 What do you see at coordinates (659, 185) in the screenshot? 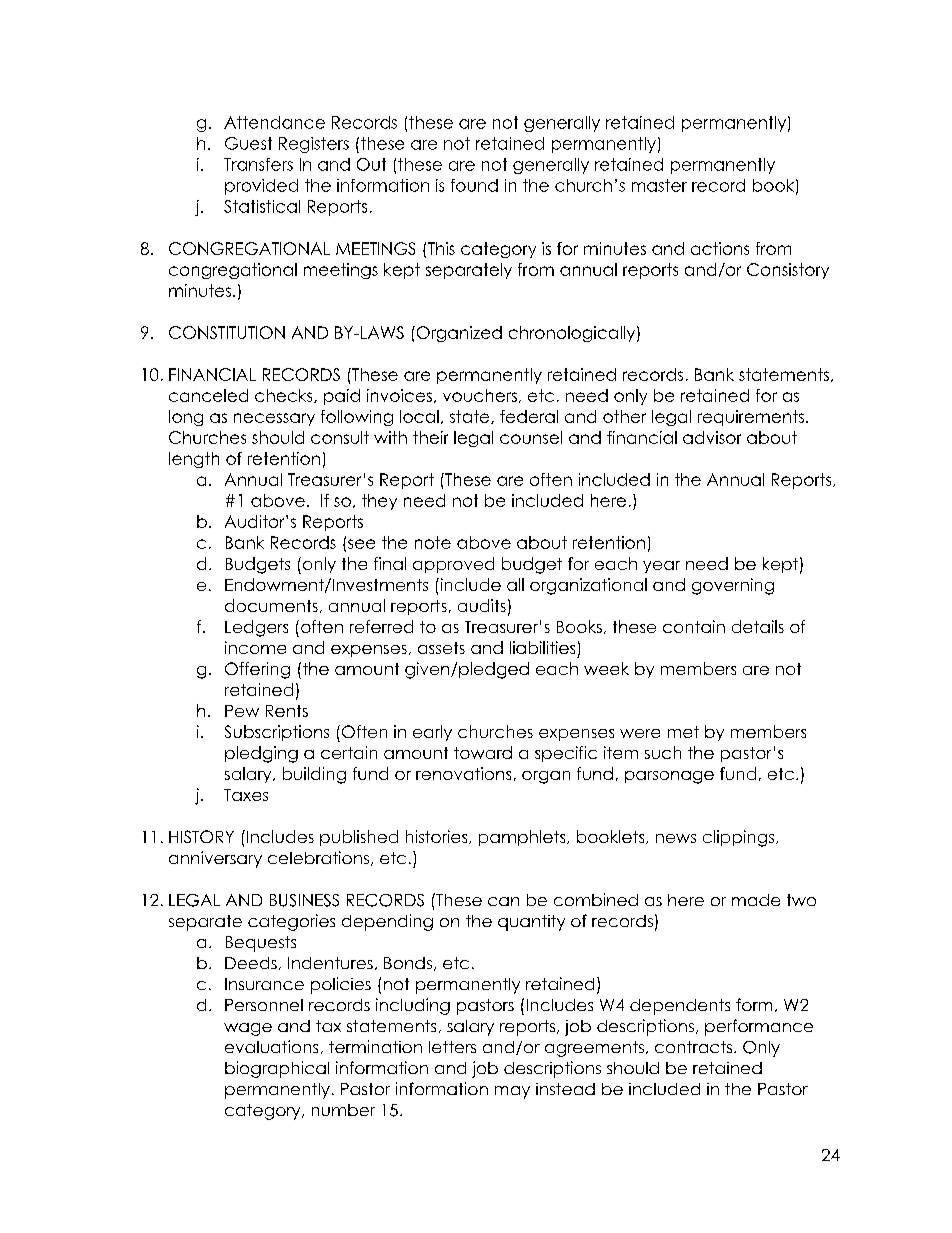
I see `master` at bounding box center [659, 185].
